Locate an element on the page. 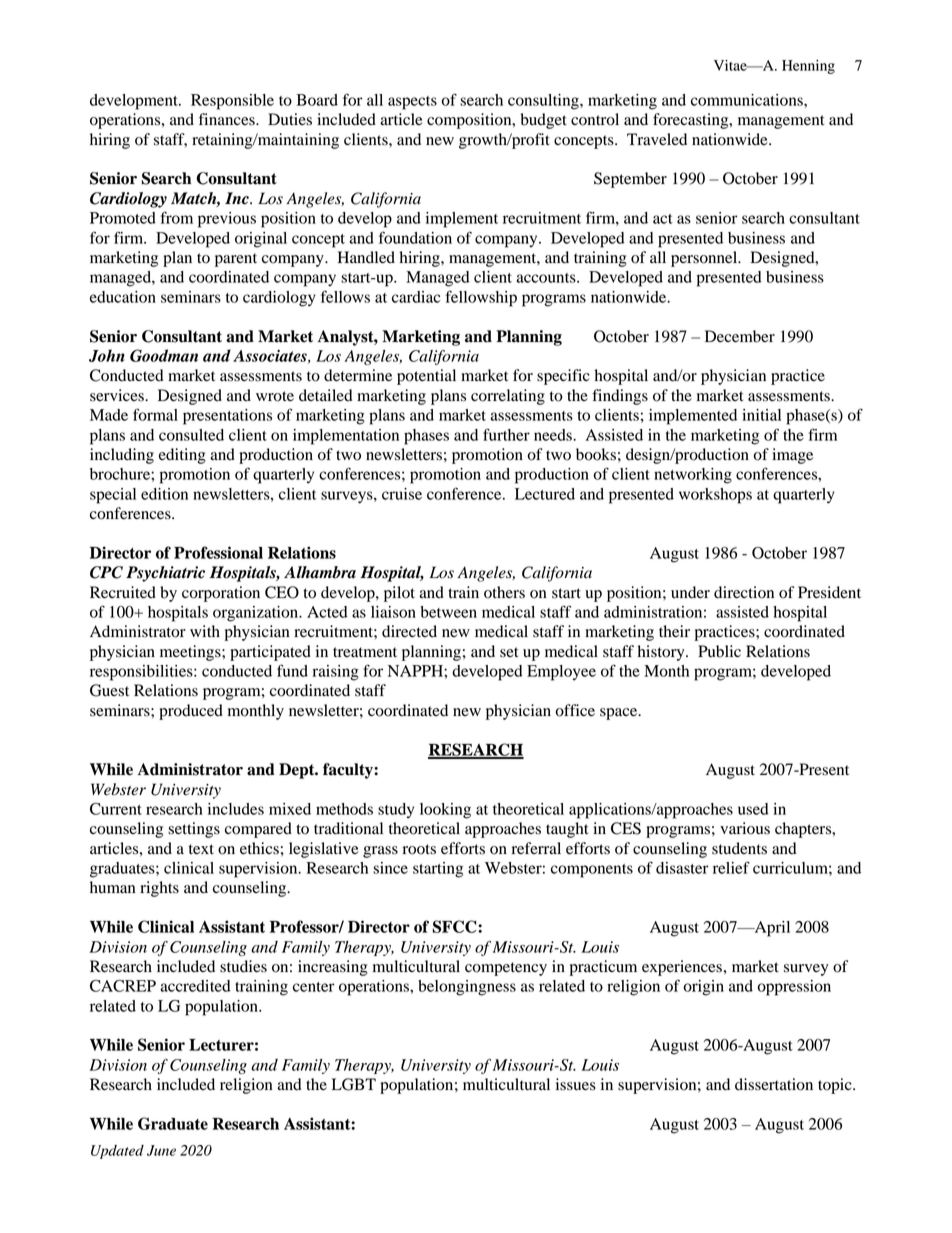 This image has height=1233, width=952. Goodman is located at coordinates (164, 355).
